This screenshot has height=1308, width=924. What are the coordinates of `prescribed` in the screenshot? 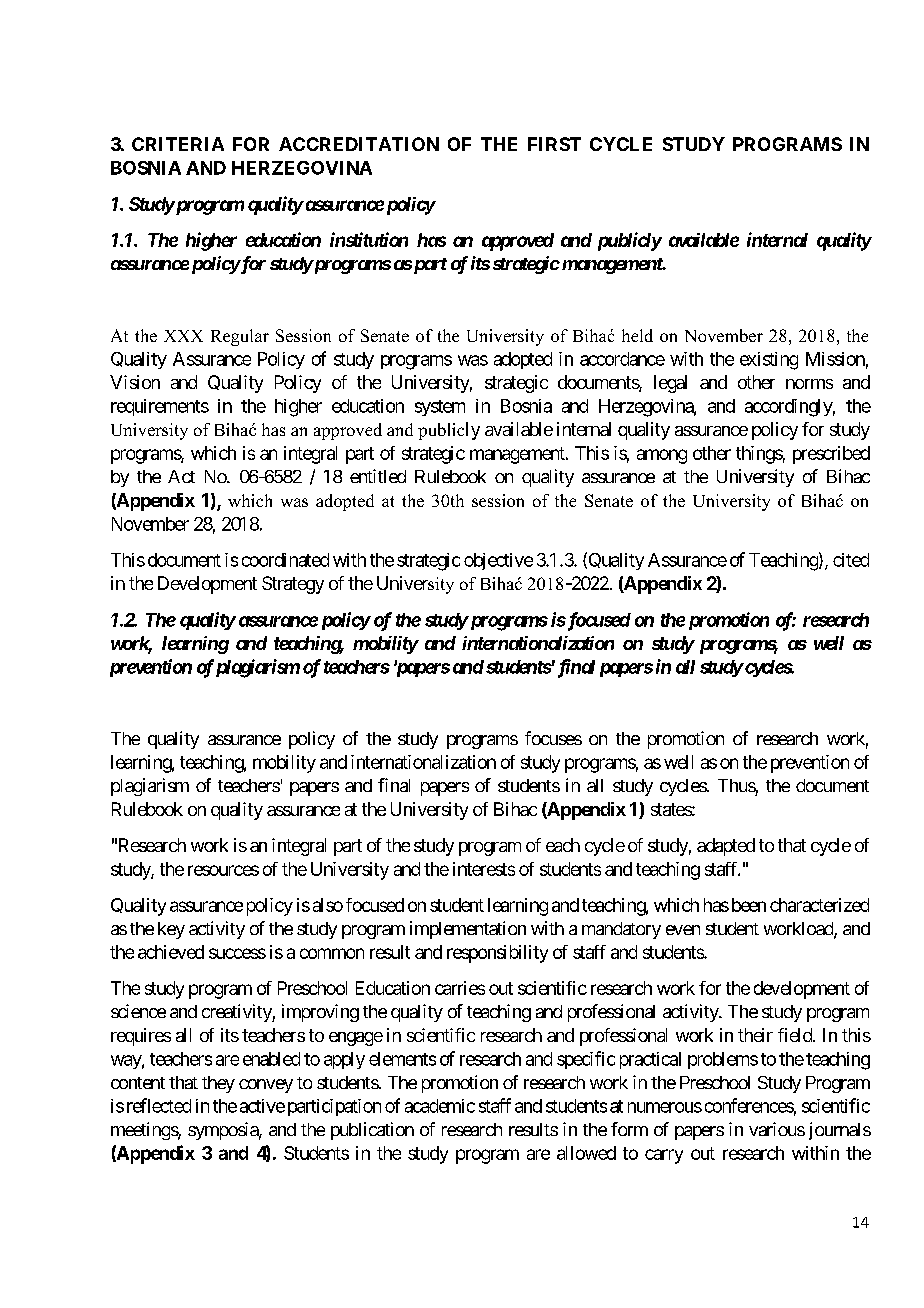 It's located at (831, 455).
